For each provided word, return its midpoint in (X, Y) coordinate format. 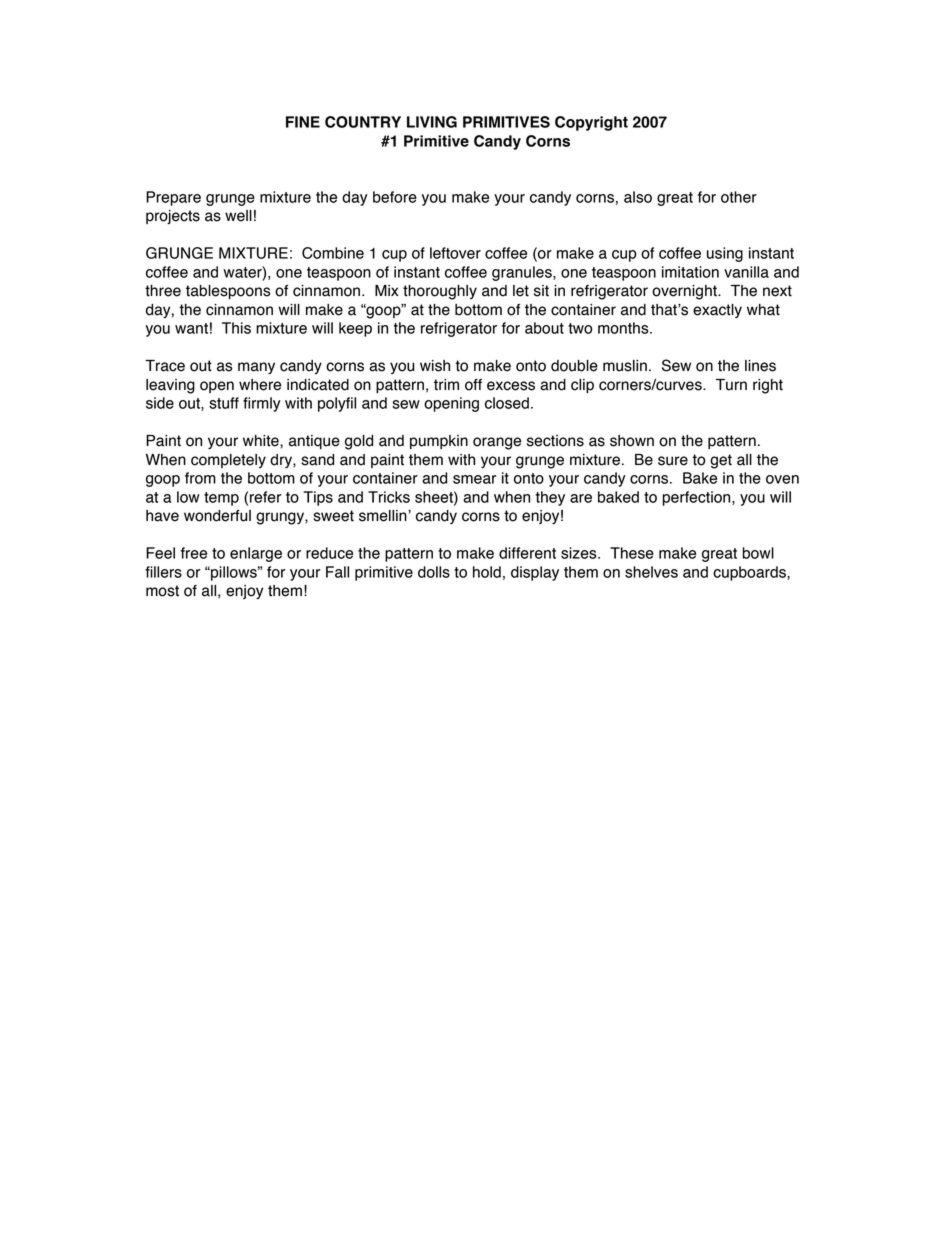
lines (760, 366)
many (256, 368)
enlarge (256, 554)
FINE (303, 122)
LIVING (432, 122)
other (739, 197)
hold (487, 572)
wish (435, 366)
